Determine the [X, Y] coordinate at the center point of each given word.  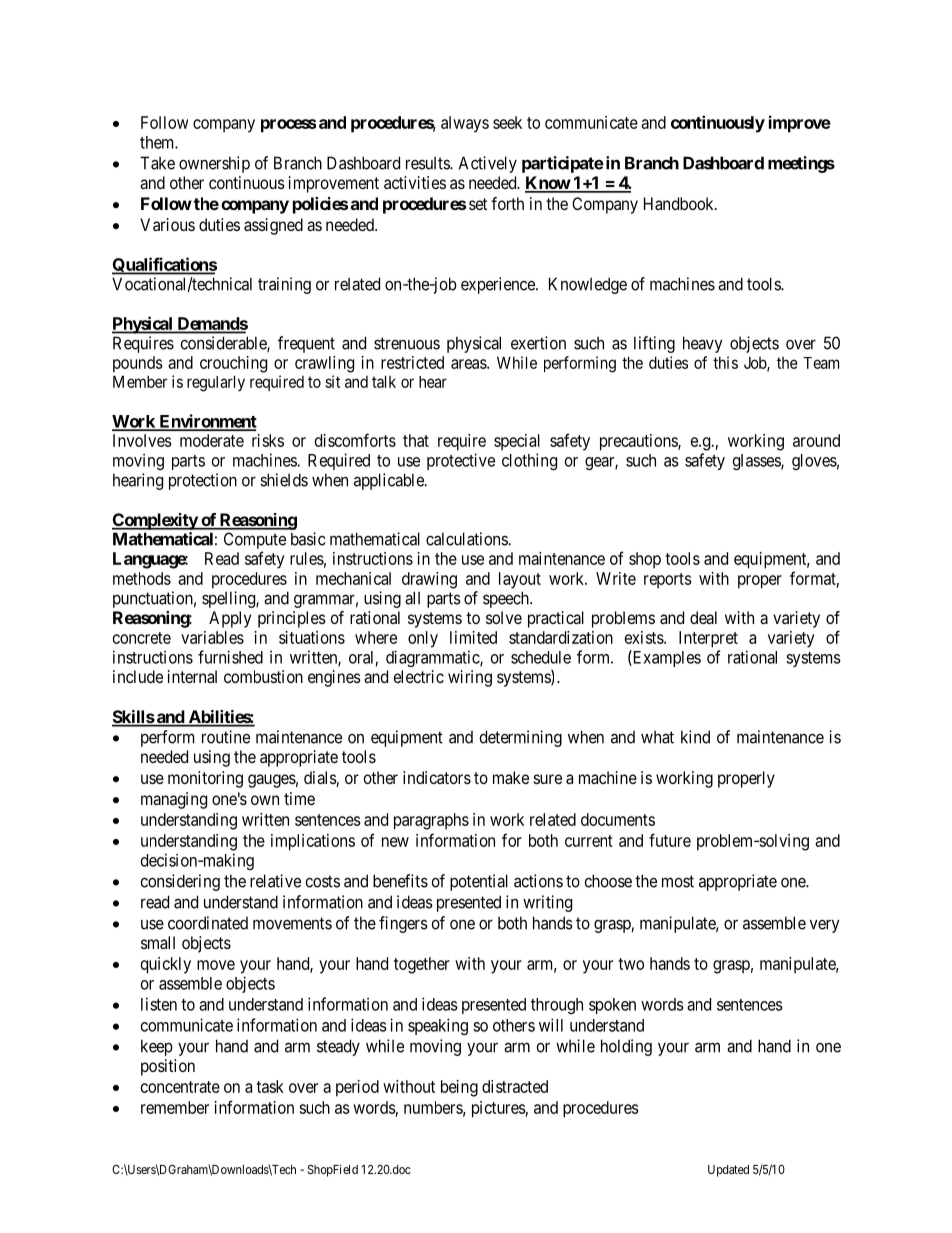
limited [473, 637]
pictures [499, 1109]
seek [507, 122]
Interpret [708, 639]
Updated [728, 1171]
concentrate [180, 1087]
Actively [488, 164]
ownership [214, 164]
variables [212, 637]
